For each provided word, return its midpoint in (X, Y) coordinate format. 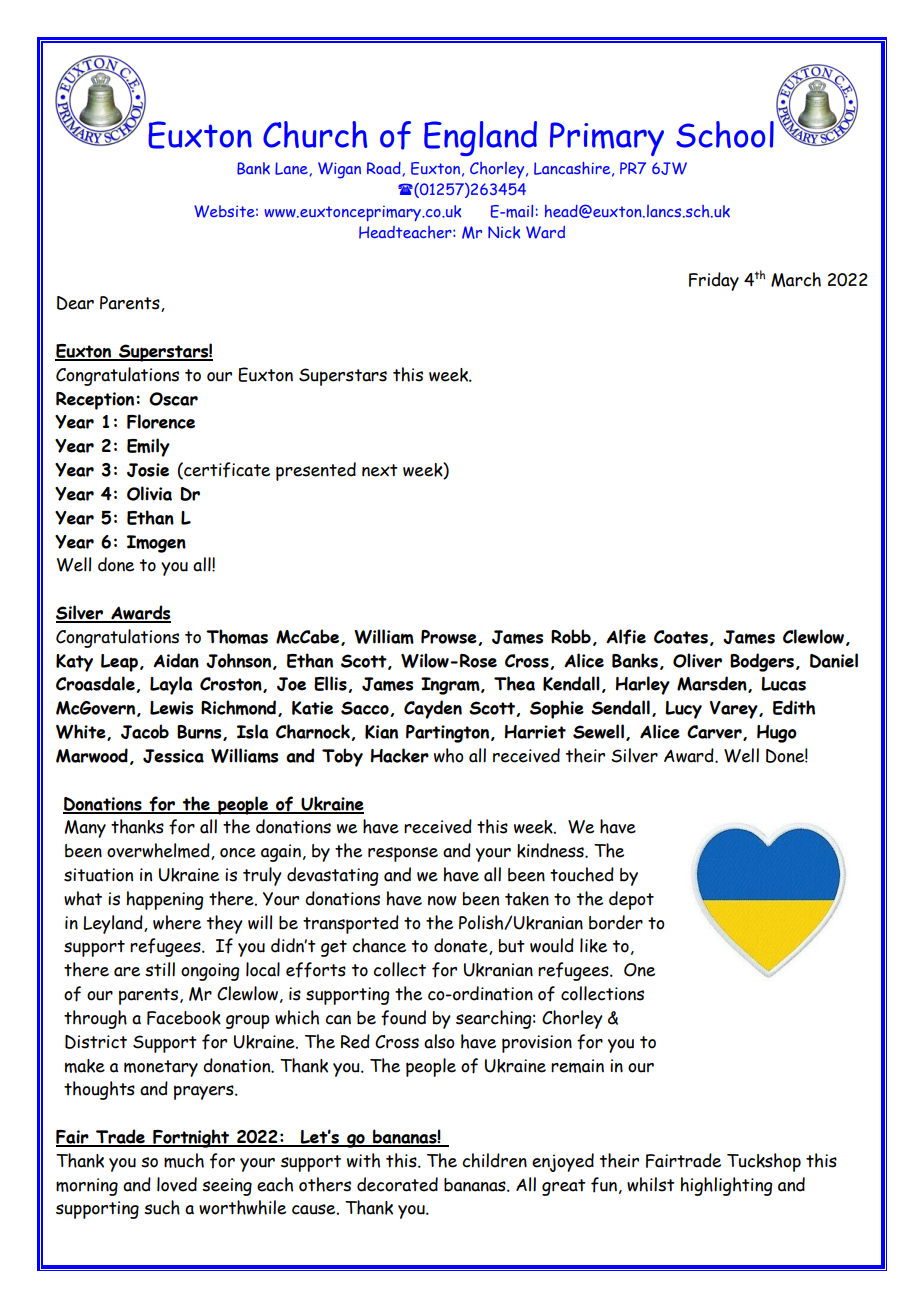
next (380, 470)
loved (177, 1184)
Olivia (149, 493)
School (725, 134)
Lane (291, 168)
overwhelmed (159, 851)
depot (631, 900)
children (494, 1160)
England (480, 138)
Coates (681, 637)
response (403, 854)
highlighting (727, 1186)
